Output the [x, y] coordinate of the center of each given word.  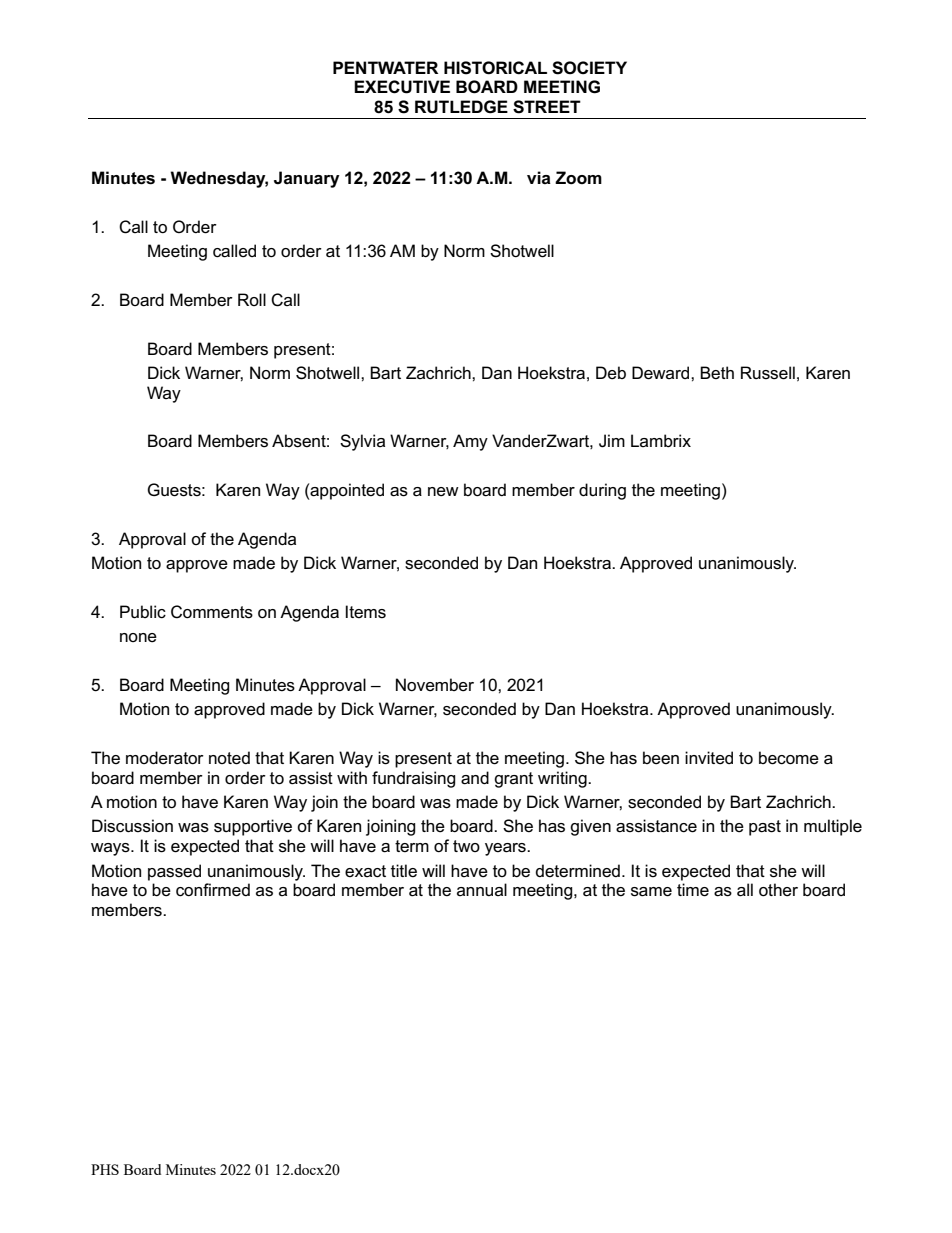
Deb [611, 373]
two [466, 846]
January [307, 179]
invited [709, 758]
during [602, 491]
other [778, 890]
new [443, 492]
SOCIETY [589, 68]
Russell [768, 373]
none [138, 638]
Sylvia [362, 442]
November [435, 685]
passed [174, 872]
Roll [252, 299]
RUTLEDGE [461, 107]
